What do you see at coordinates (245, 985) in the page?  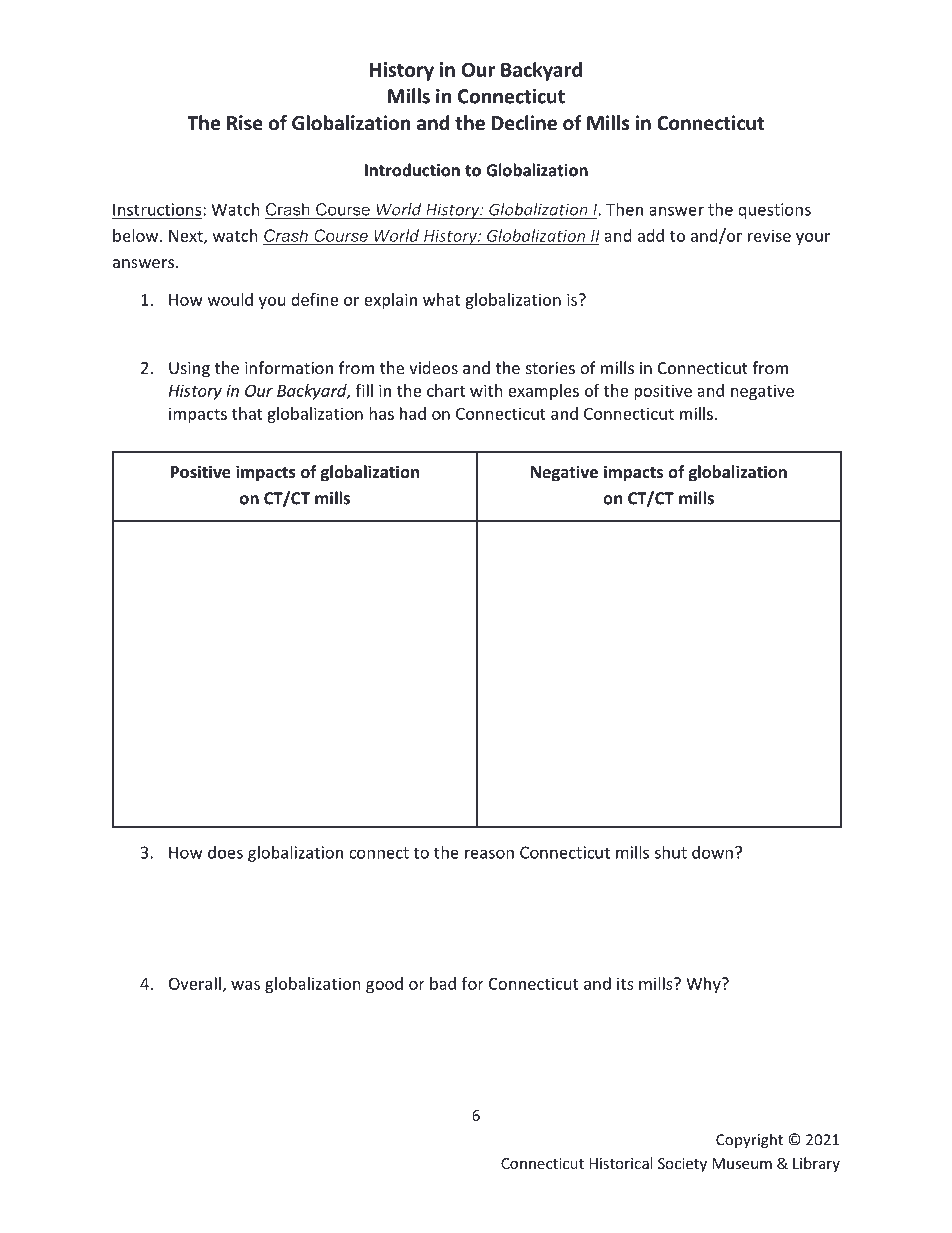 I see `was` at bounding box center [245, 985].
